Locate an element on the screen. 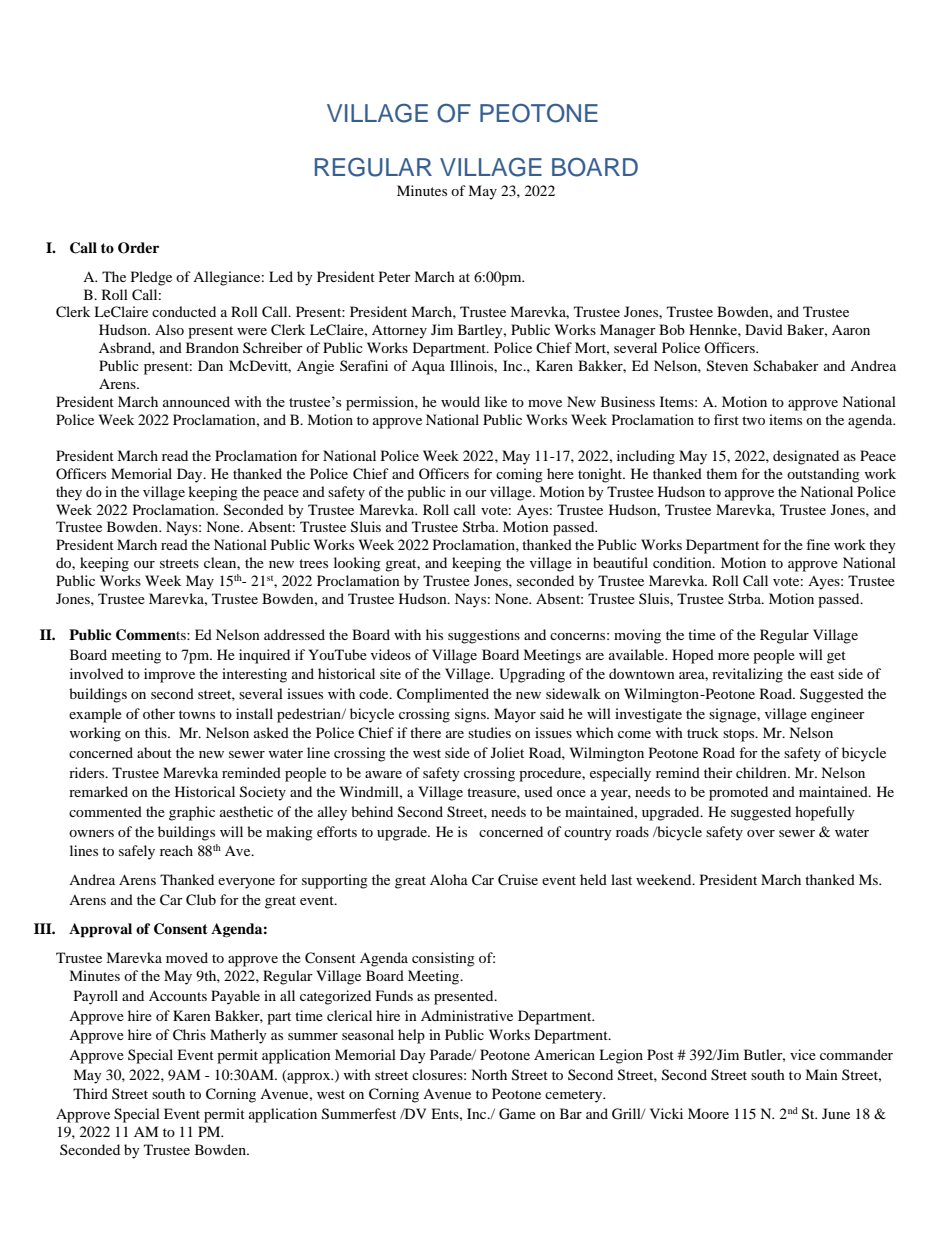 The height and width of the screenshot is (1233, 952). Pledge is located at coordinates (151, 278).
